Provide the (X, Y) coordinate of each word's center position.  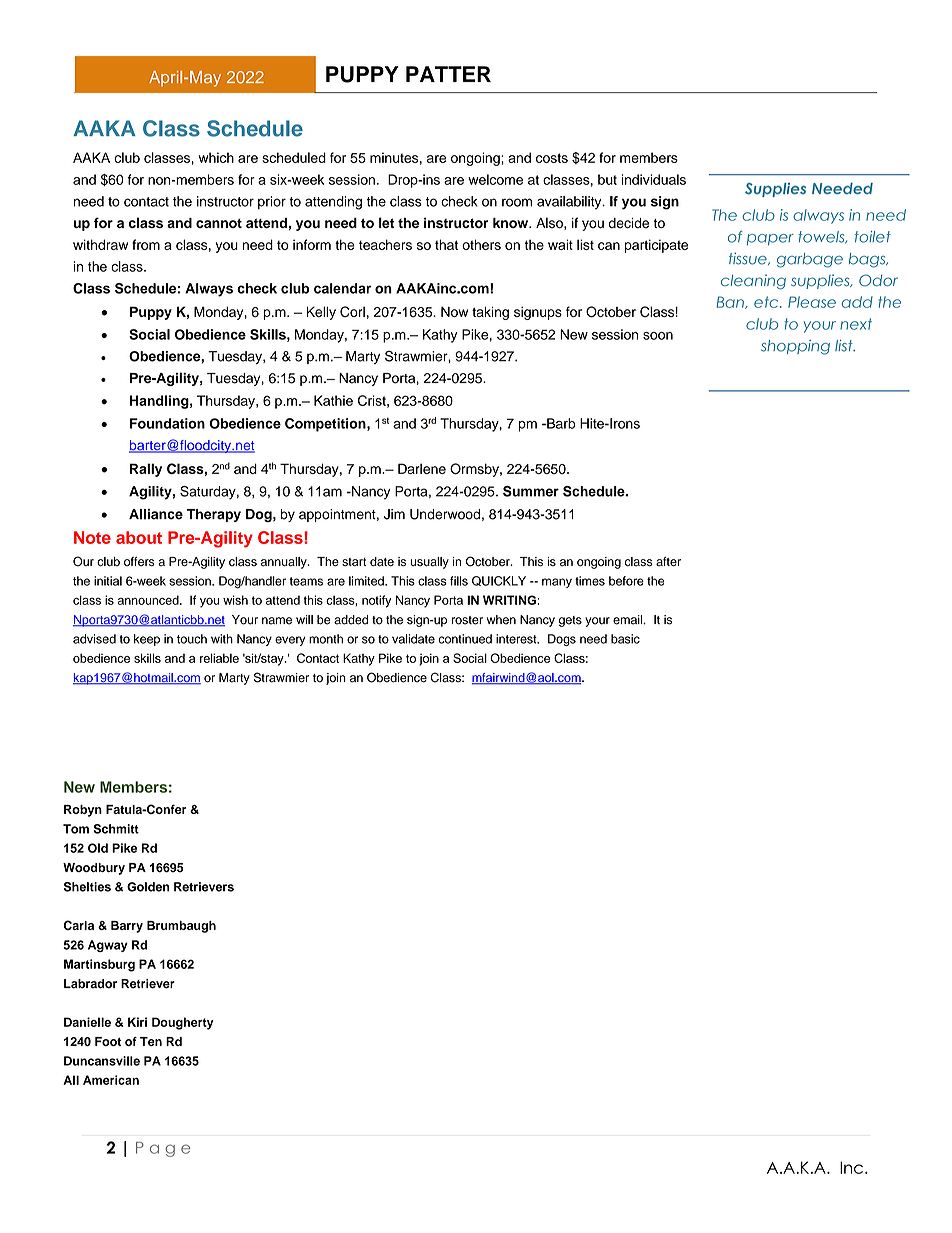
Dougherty (183, 1023)
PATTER (448, 74)
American (111, 1080)
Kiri (137, 1022)
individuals (654, 179)
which (216, 157)
